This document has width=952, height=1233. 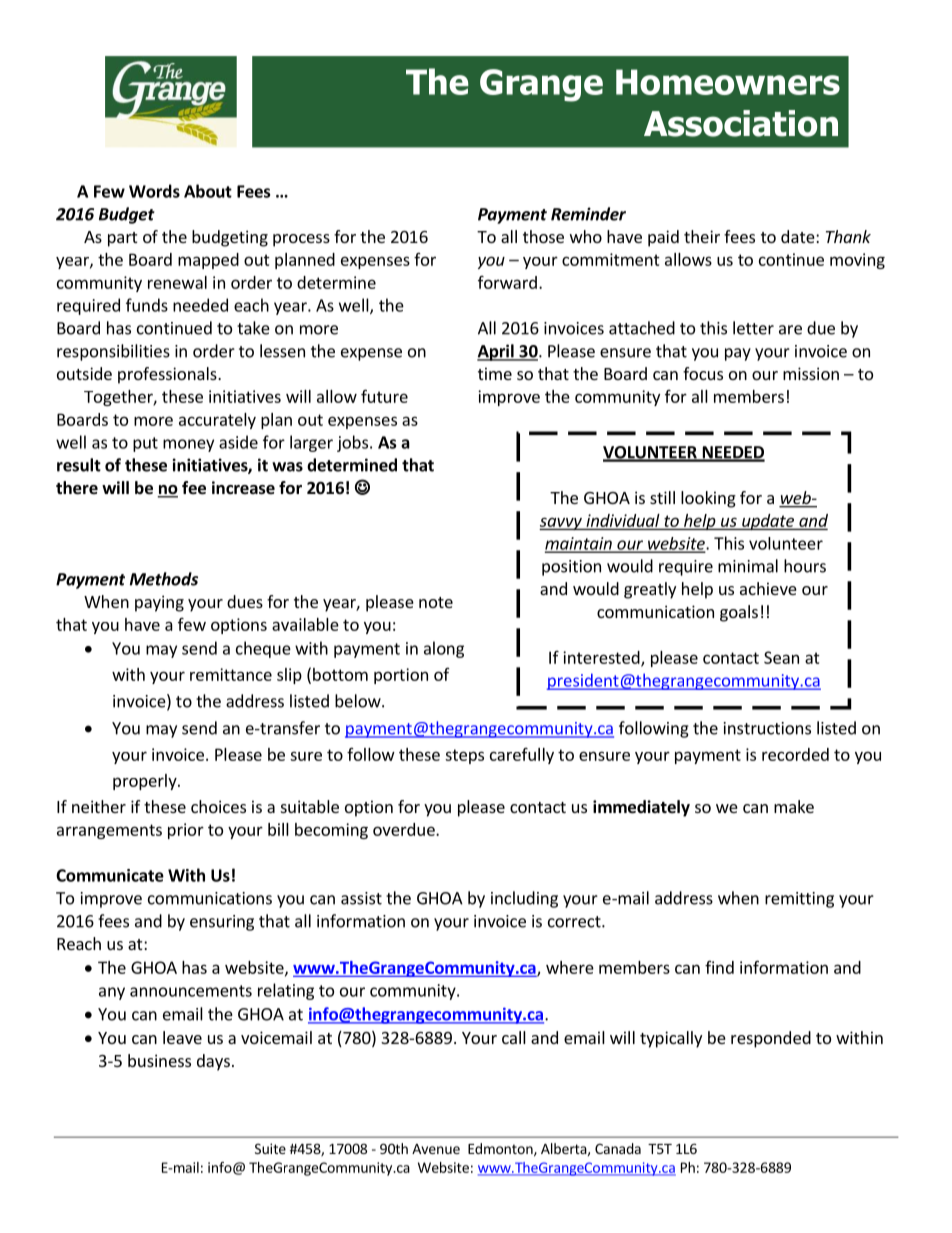 What do you see at coordinates (186, 831) in the document?
I see `prior` at bounding box center [186, 831].
